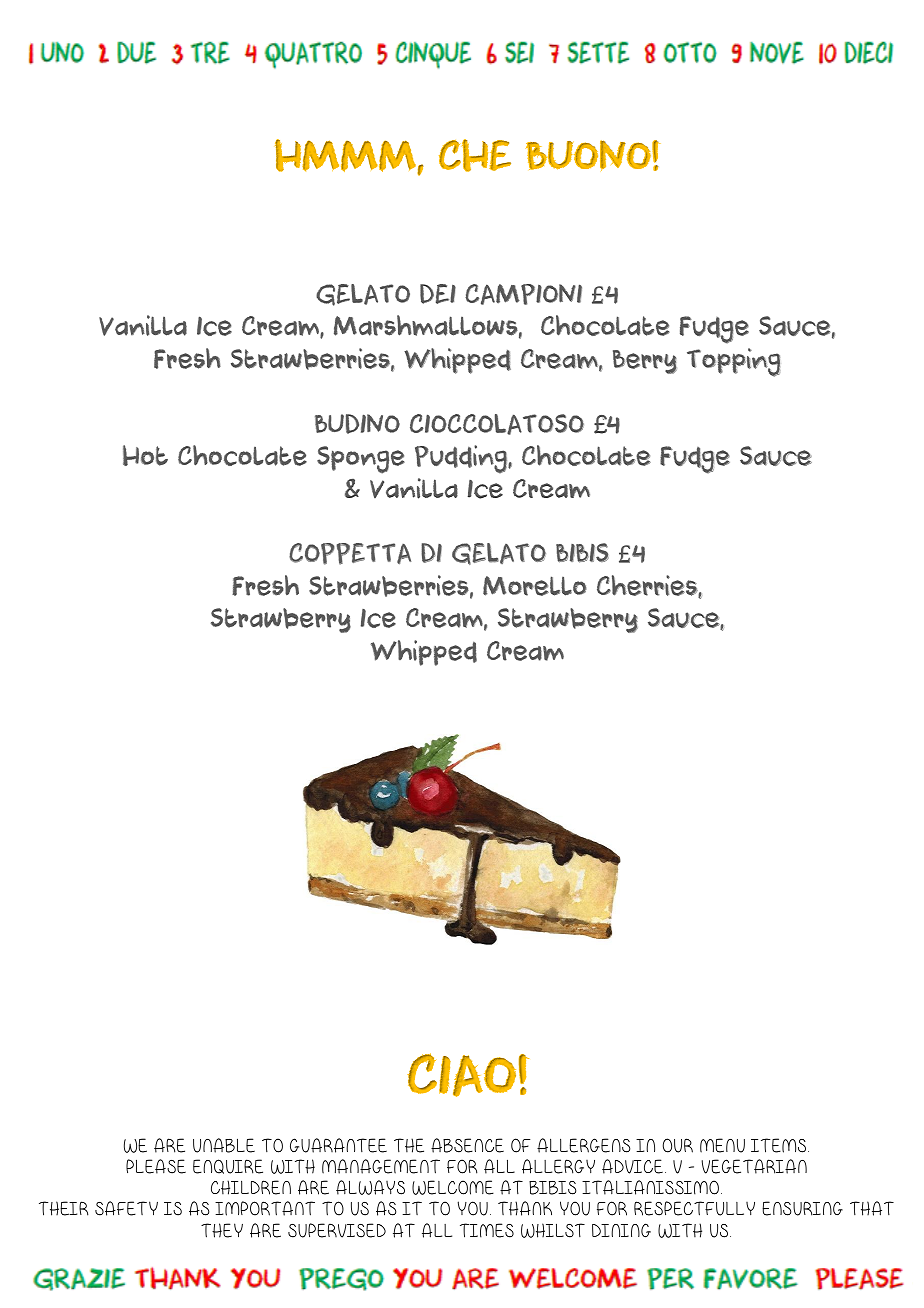 The height and width of the screenshot is (1308, 924). Describe the element at coordinates (722, 1145) in the screenshot. I see `MENU` at that location.
